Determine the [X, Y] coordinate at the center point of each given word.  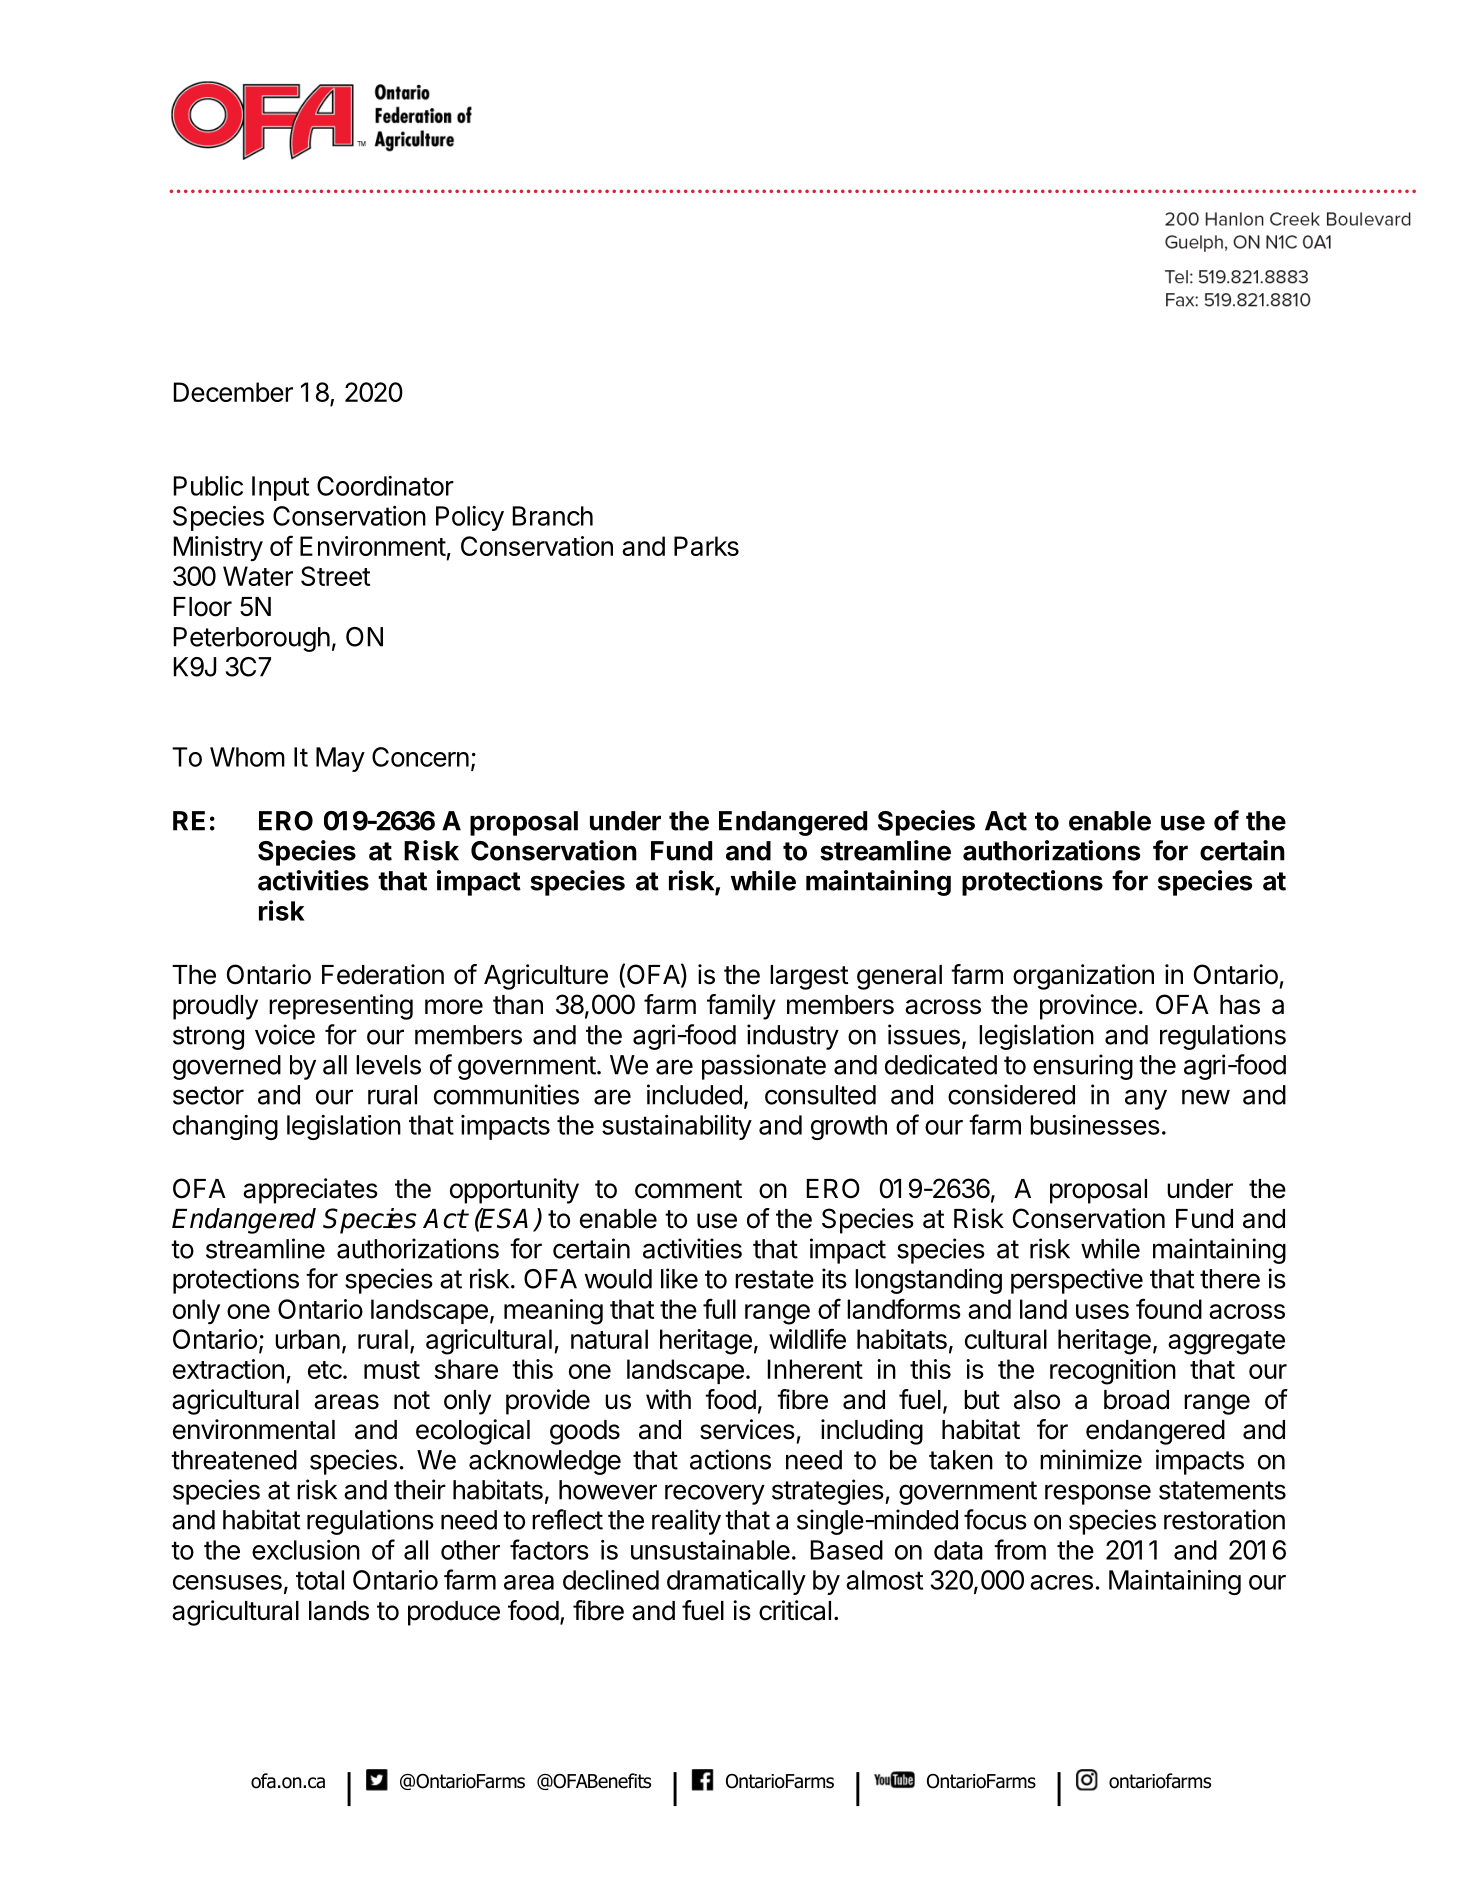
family [741, 1007]
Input [280, 488]
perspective [1077, 1281]
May [340, 759]
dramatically [736, 1582]
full [719, 1308]
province [1088, 1007]
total [320, 1580]
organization [1083, 977]
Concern [420, 757]
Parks [706, 546]
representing [341, 1007]
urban [307, 1339]
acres [1061, 1582]
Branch [553, 516]
